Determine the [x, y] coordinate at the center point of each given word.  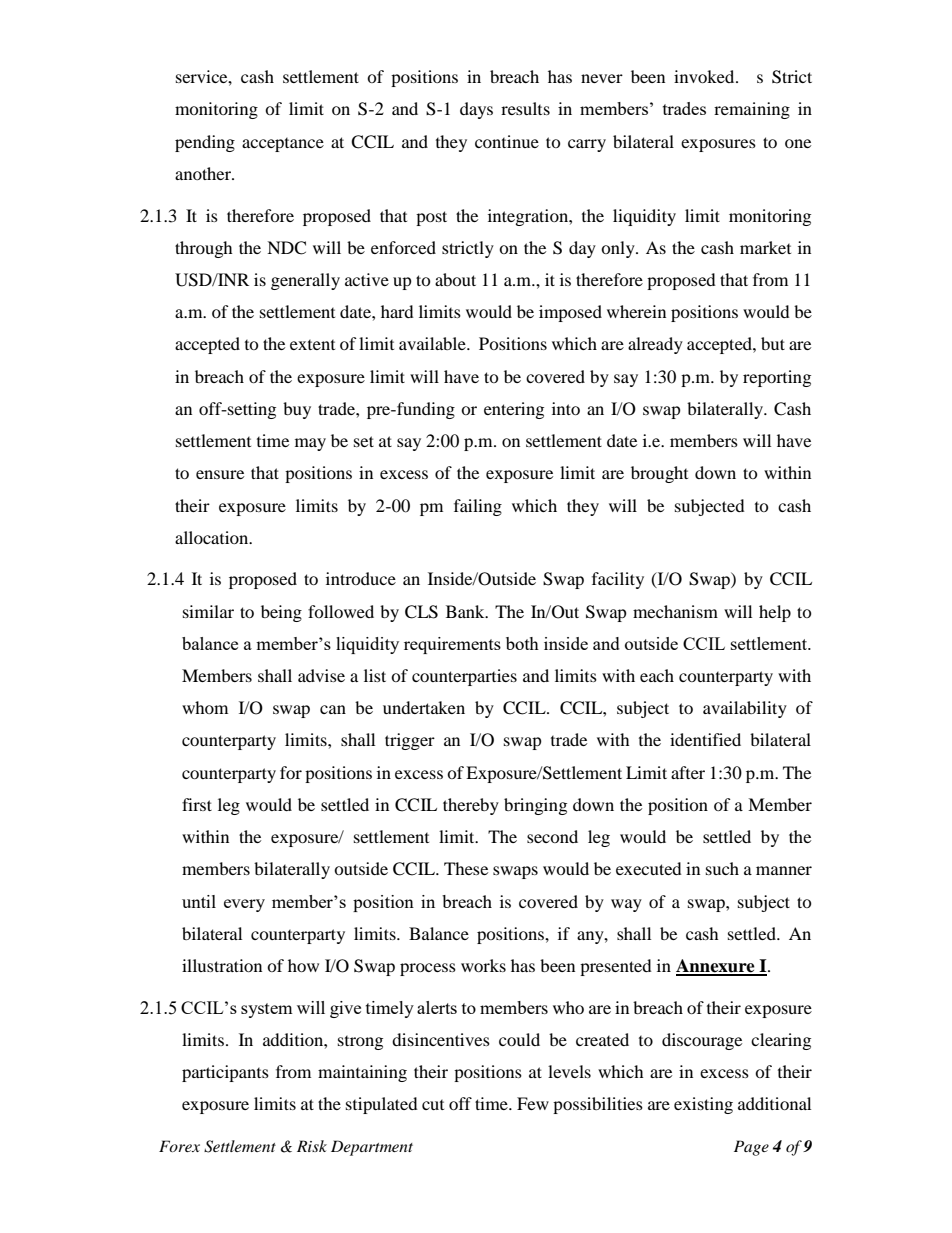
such [722, 868]
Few [533, 1103]
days [476, 110]
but [773, 343]
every [244, 905]
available [433, 343]
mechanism [675, 611]
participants [225, 1073]
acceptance [283, 145]
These [466, 868]
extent [312, 345]
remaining [752, 110]
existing [703, 1105]
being [281, 613]
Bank [466, 611]
